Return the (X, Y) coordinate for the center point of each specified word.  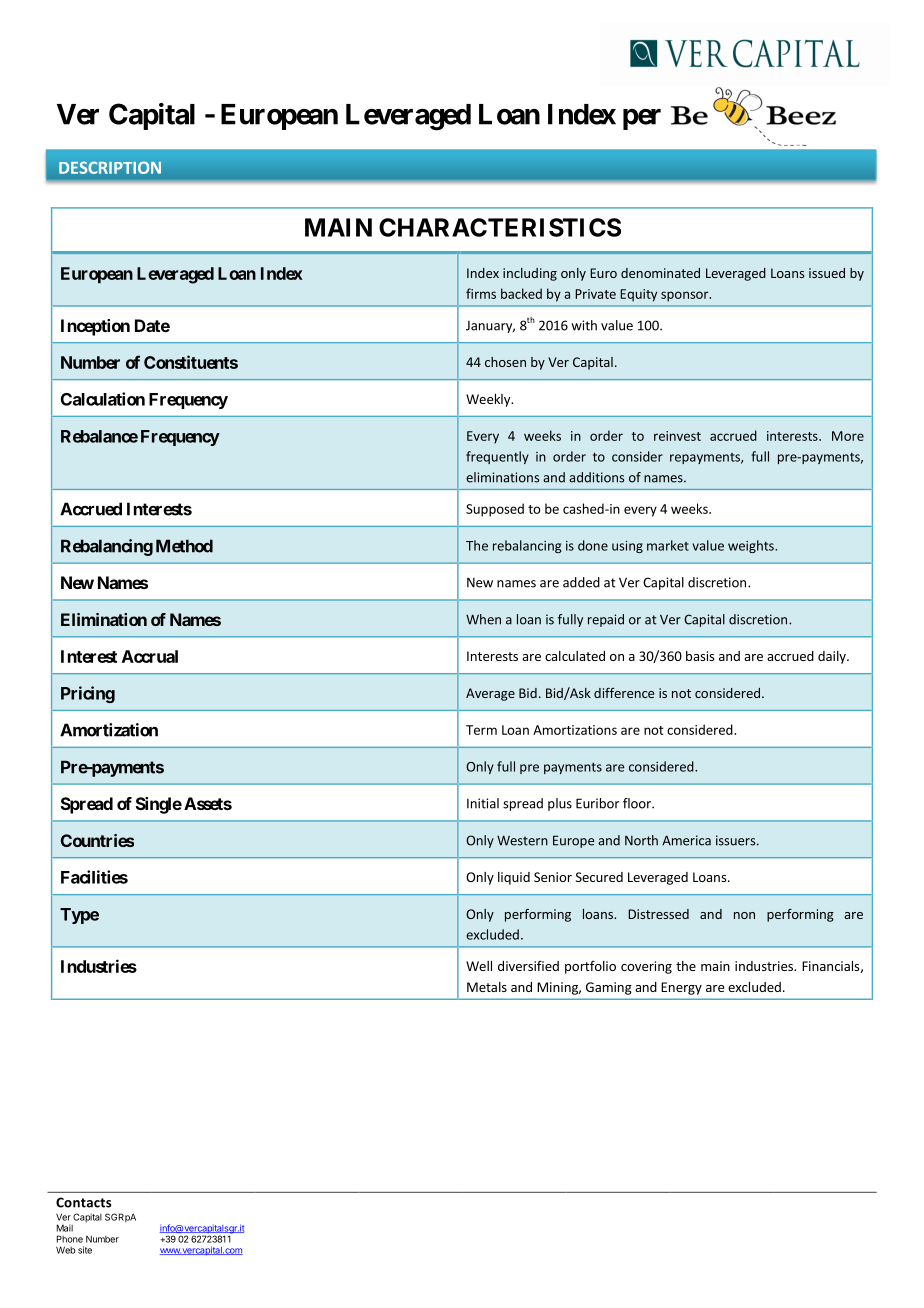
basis (700, 656)
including (530, 274)
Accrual (150, 656)
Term (481, 730)
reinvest (677, 436)
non (744, 915)
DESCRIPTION (110, 167)
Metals (487, 987)
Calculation (103, 399)
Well (479, 966)
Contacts (83, 1202)
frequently (497, 457)
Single (159, 805)
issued (827, 273)
